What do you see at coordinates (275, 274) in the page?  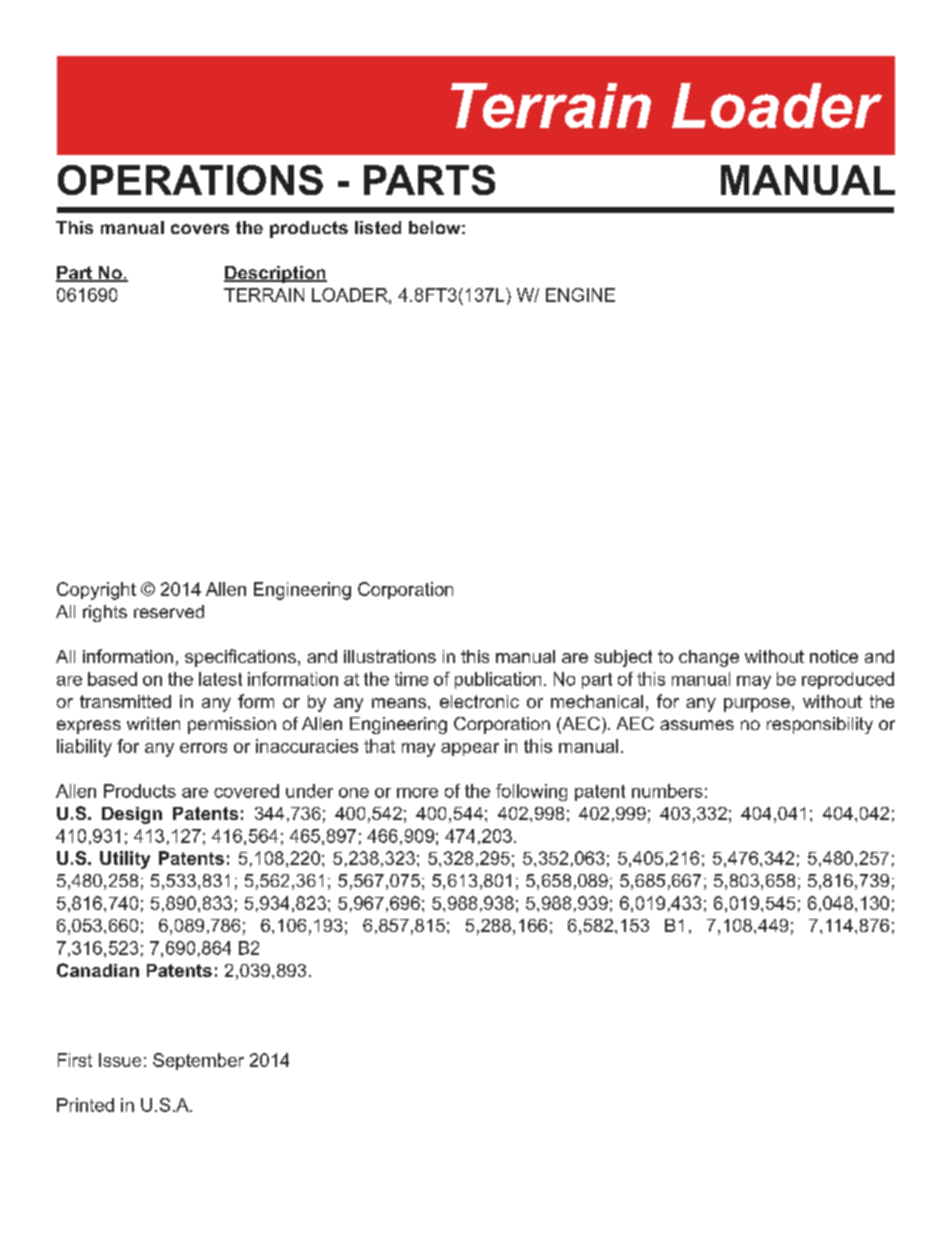 I see `Description` at bounding box center [275, 274].
